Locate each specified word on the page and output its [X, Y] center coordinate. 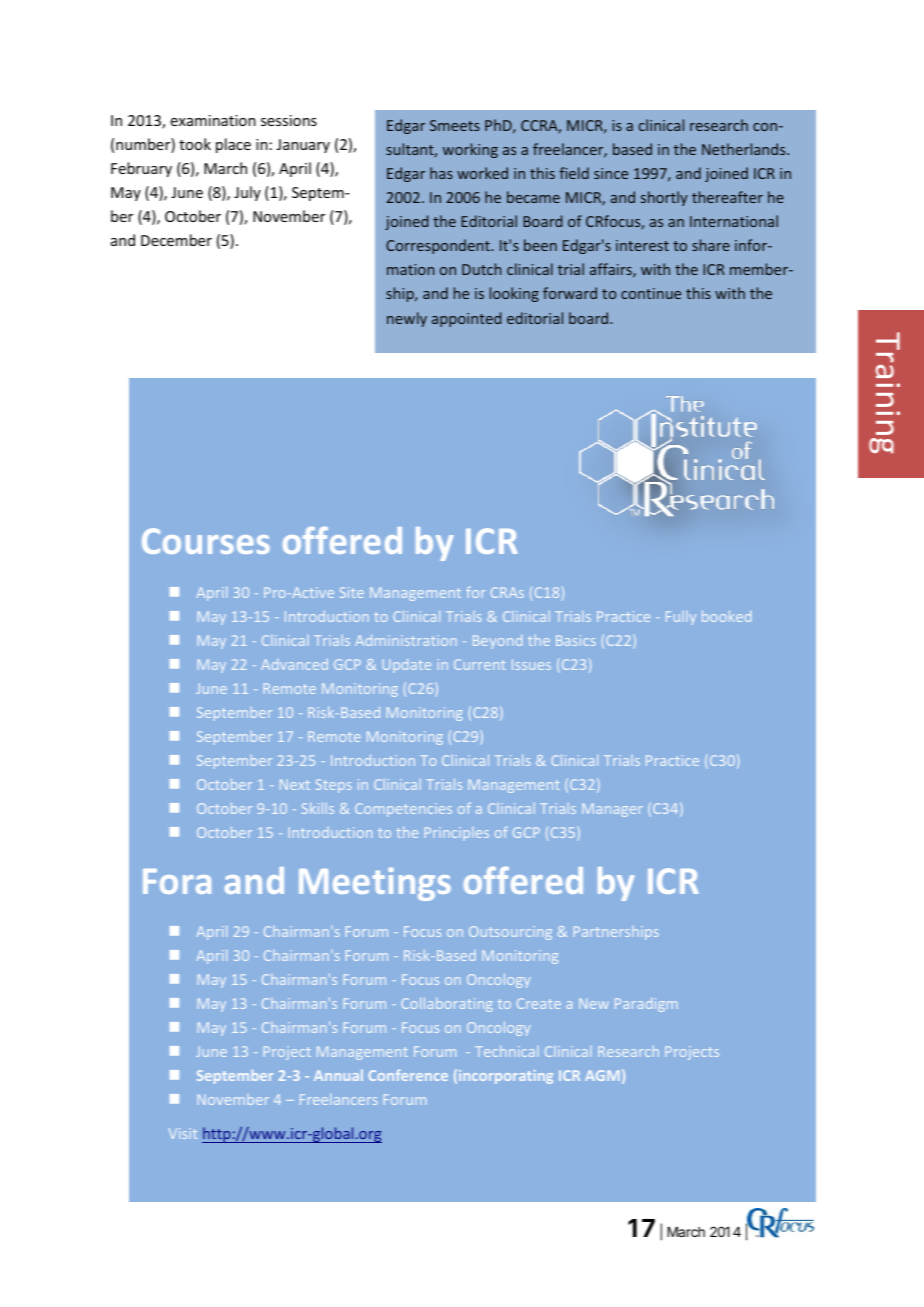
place [233, 145]
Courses [206, 541]
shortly [664, 198]
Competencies [403, 810]
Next [295, 784]
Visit [183, 1133]
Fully [681, 618]
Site [352, 592]
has [441, 173]
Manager [612, 810]
